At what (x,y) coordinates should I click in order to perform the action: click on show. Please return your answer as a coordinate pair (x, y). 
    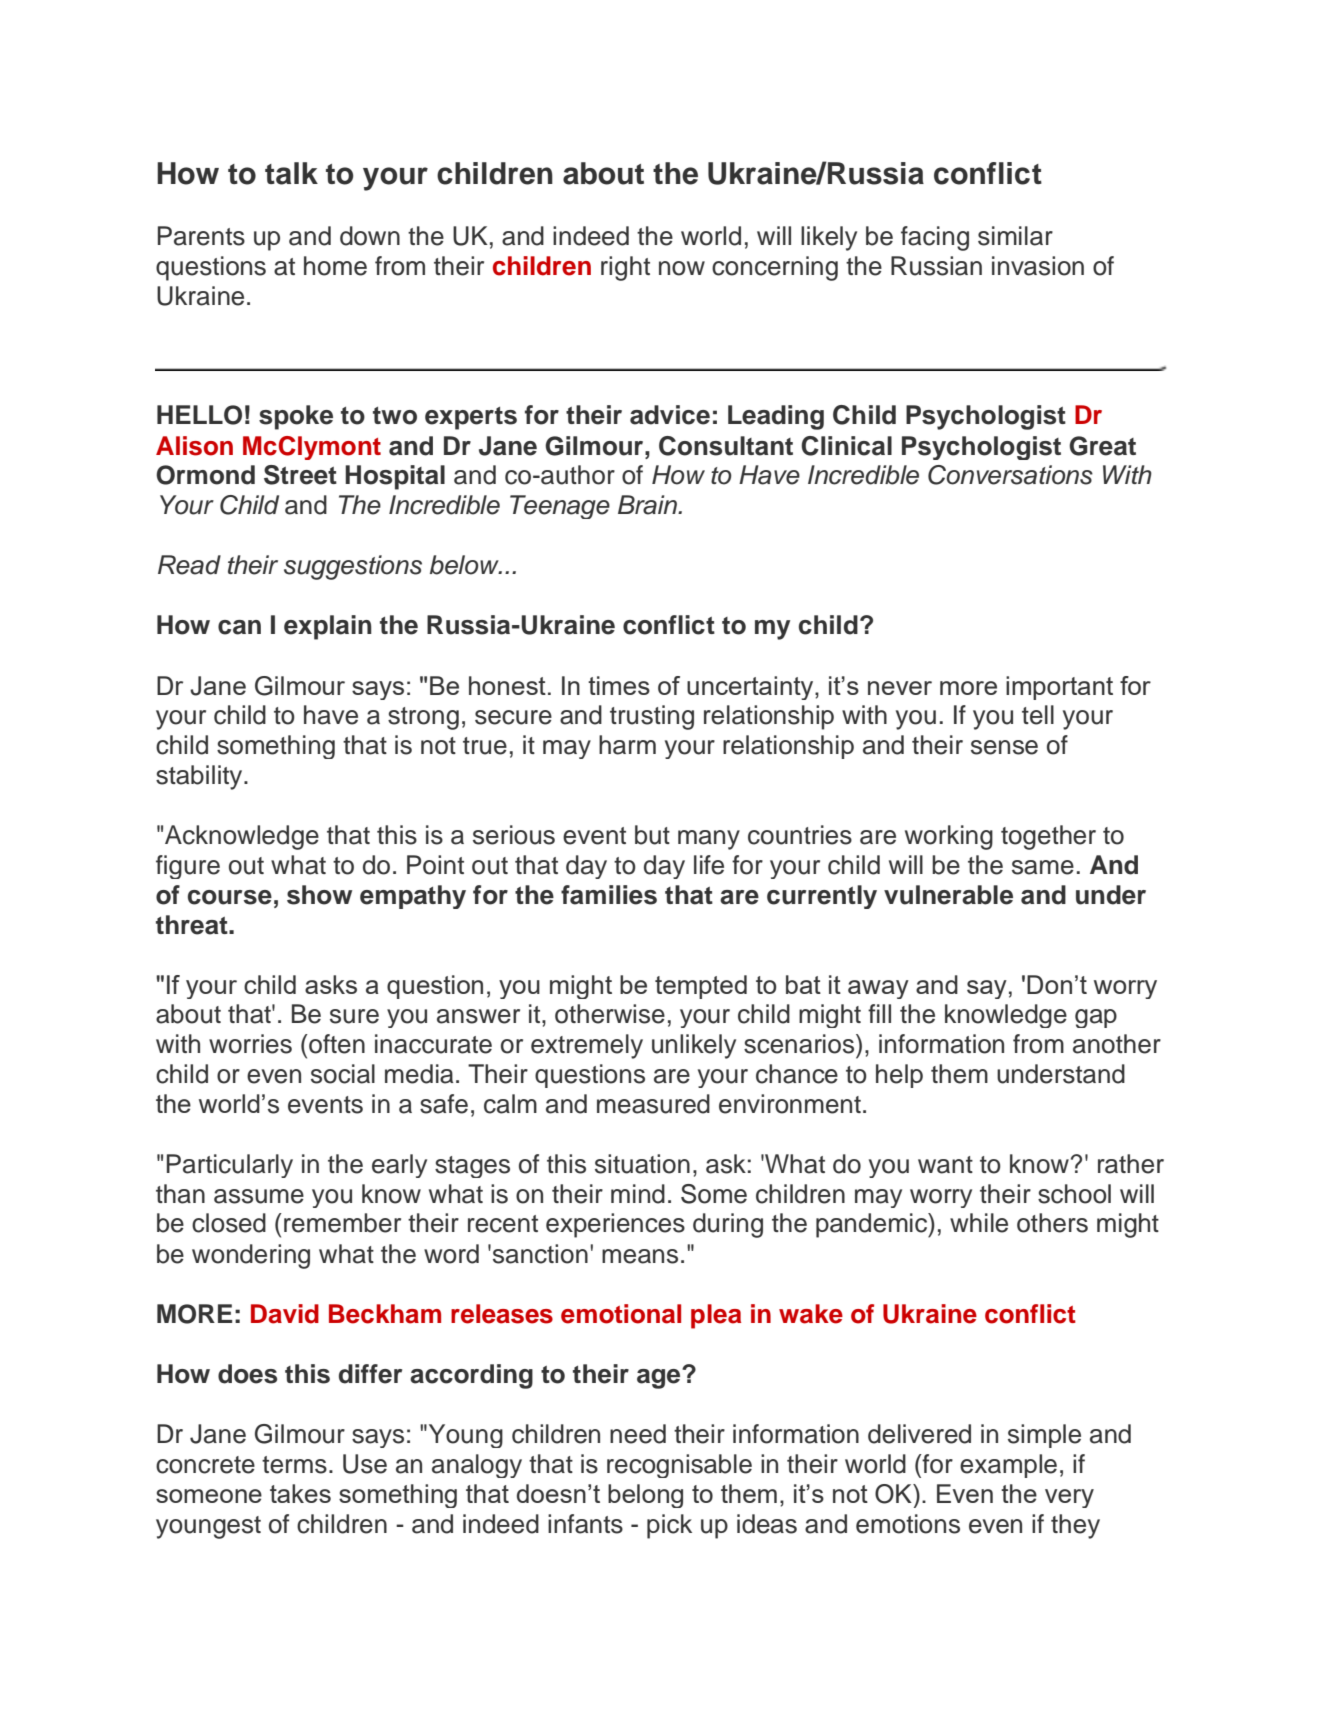
    Looking at the image, I should click on (319, 895).
